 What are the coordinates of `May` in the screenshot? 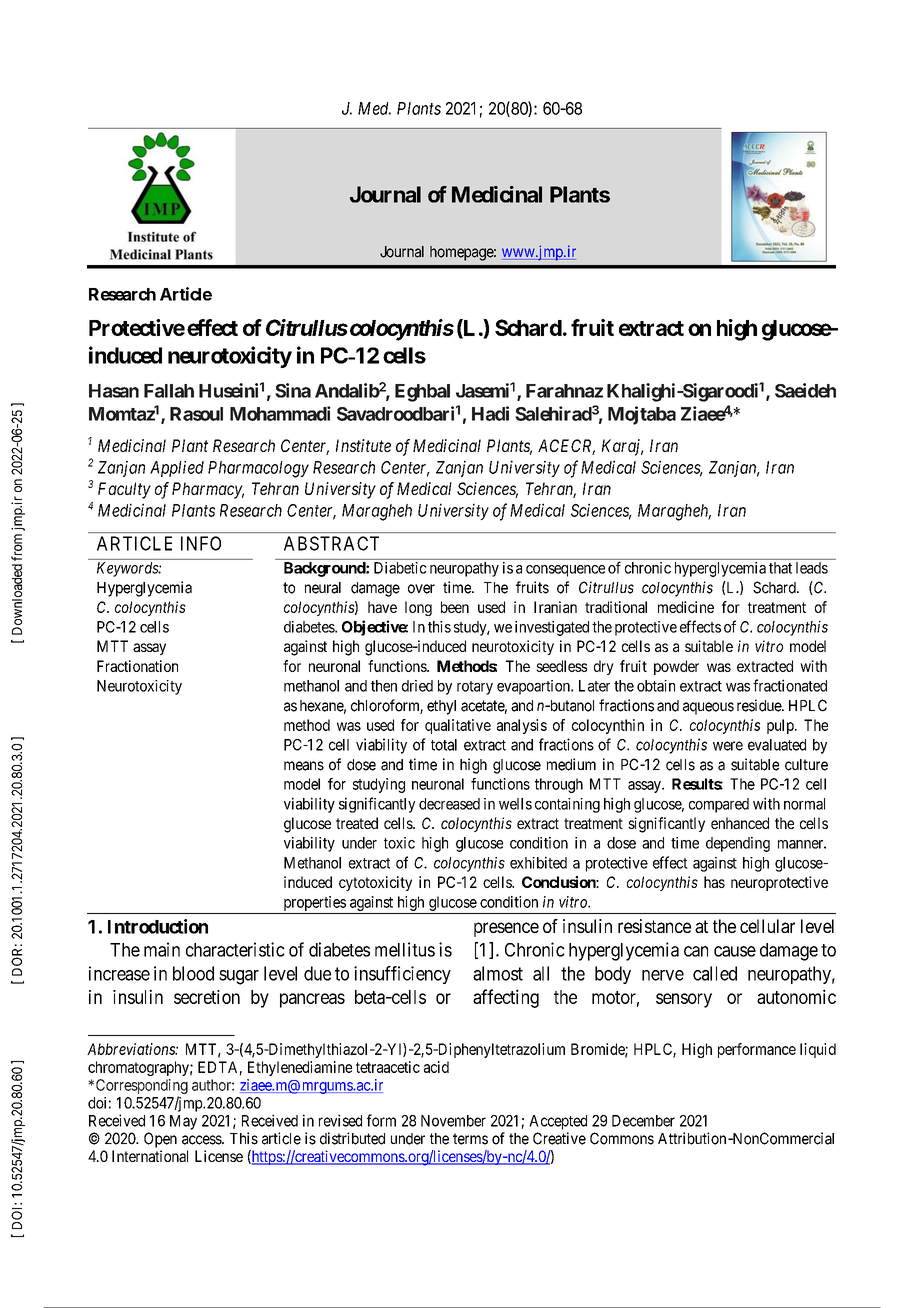 It's located at (183, 1122).
